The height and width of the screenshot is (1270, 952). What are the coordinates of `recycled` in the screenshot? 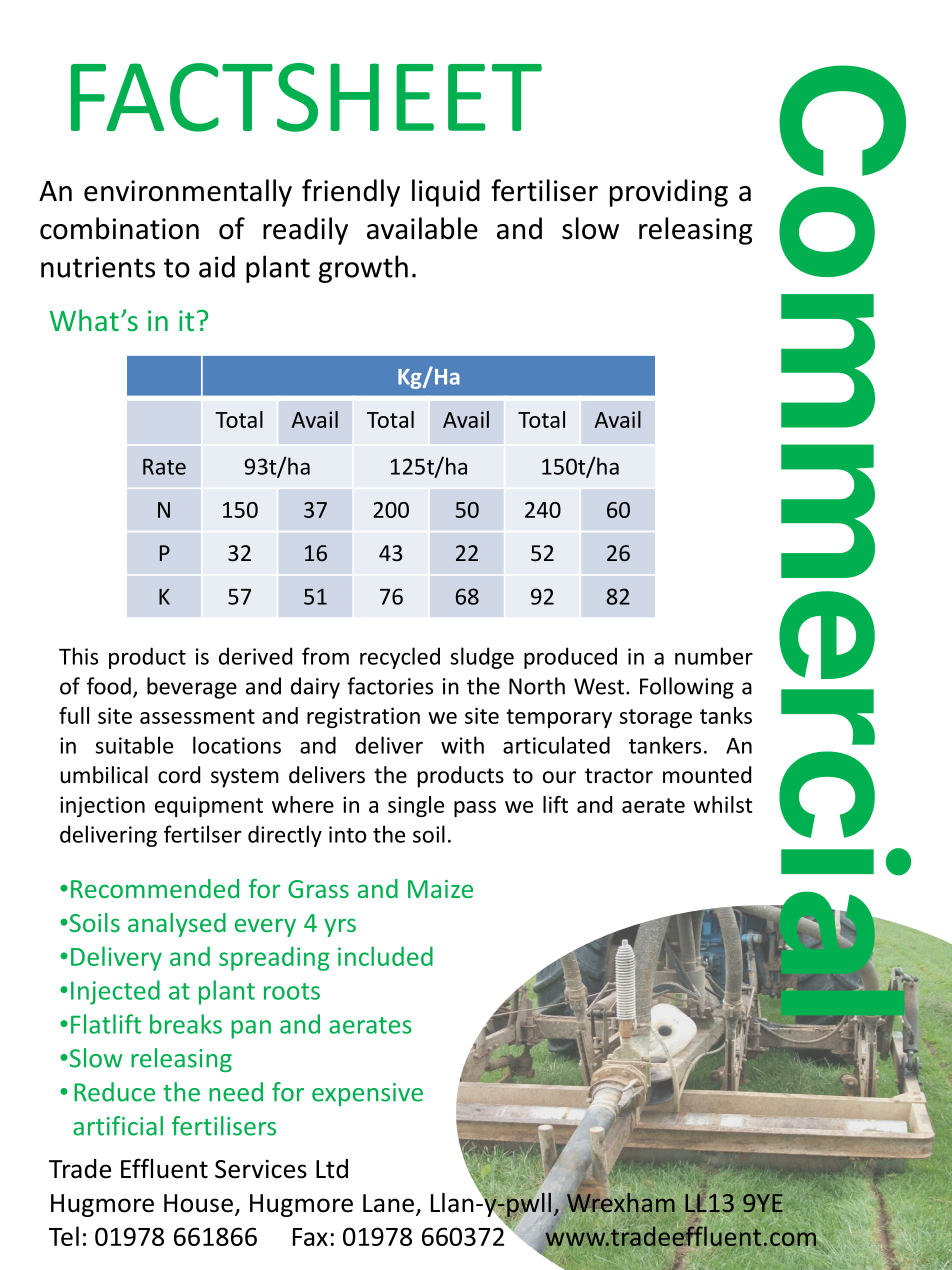 It's located at (400, 658).
